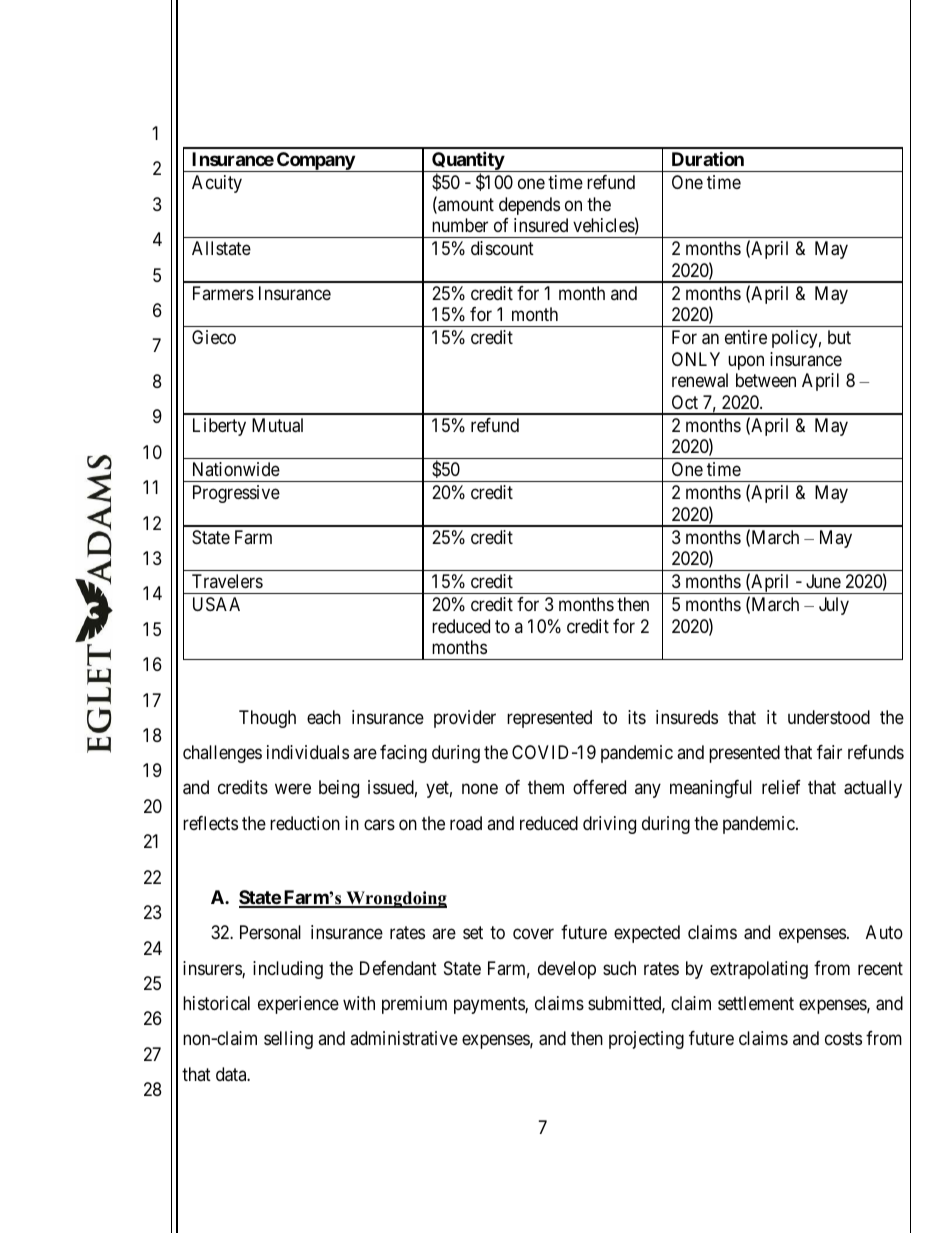  What do you see at coordinates (685, 402) in the image?
I see `Oct` at bounding box center [685, 402].
